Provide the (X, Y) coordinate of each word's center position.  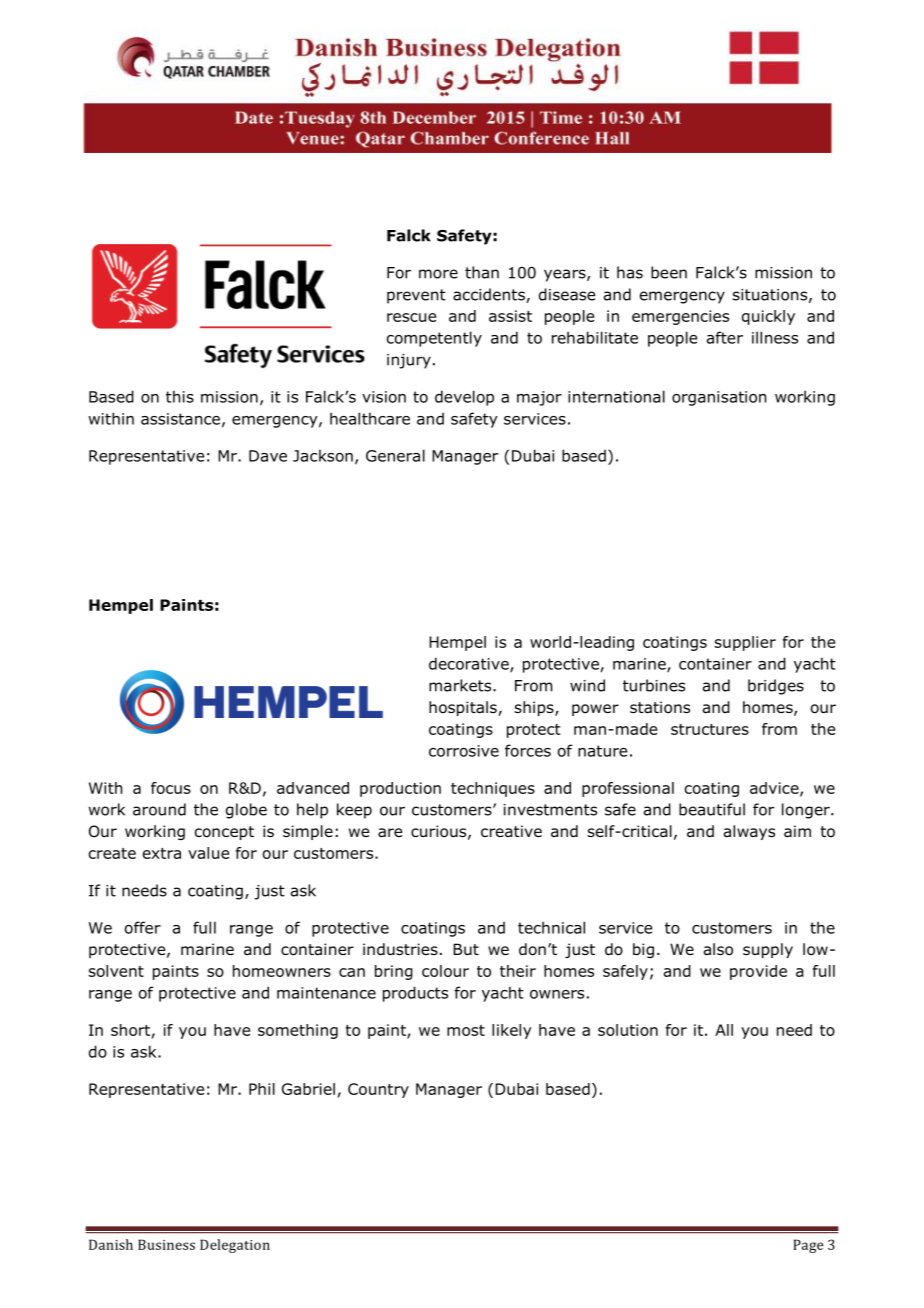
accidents (490, 295)
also (718, 949)
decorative (470, 664)
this (180, 396)
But (466, 949)
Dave (268, 456)
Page (808, 1246)
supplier (745, 643)
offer (143, 927)
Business (166, 1244)
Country (378, 1090)
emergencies (680, 317)
